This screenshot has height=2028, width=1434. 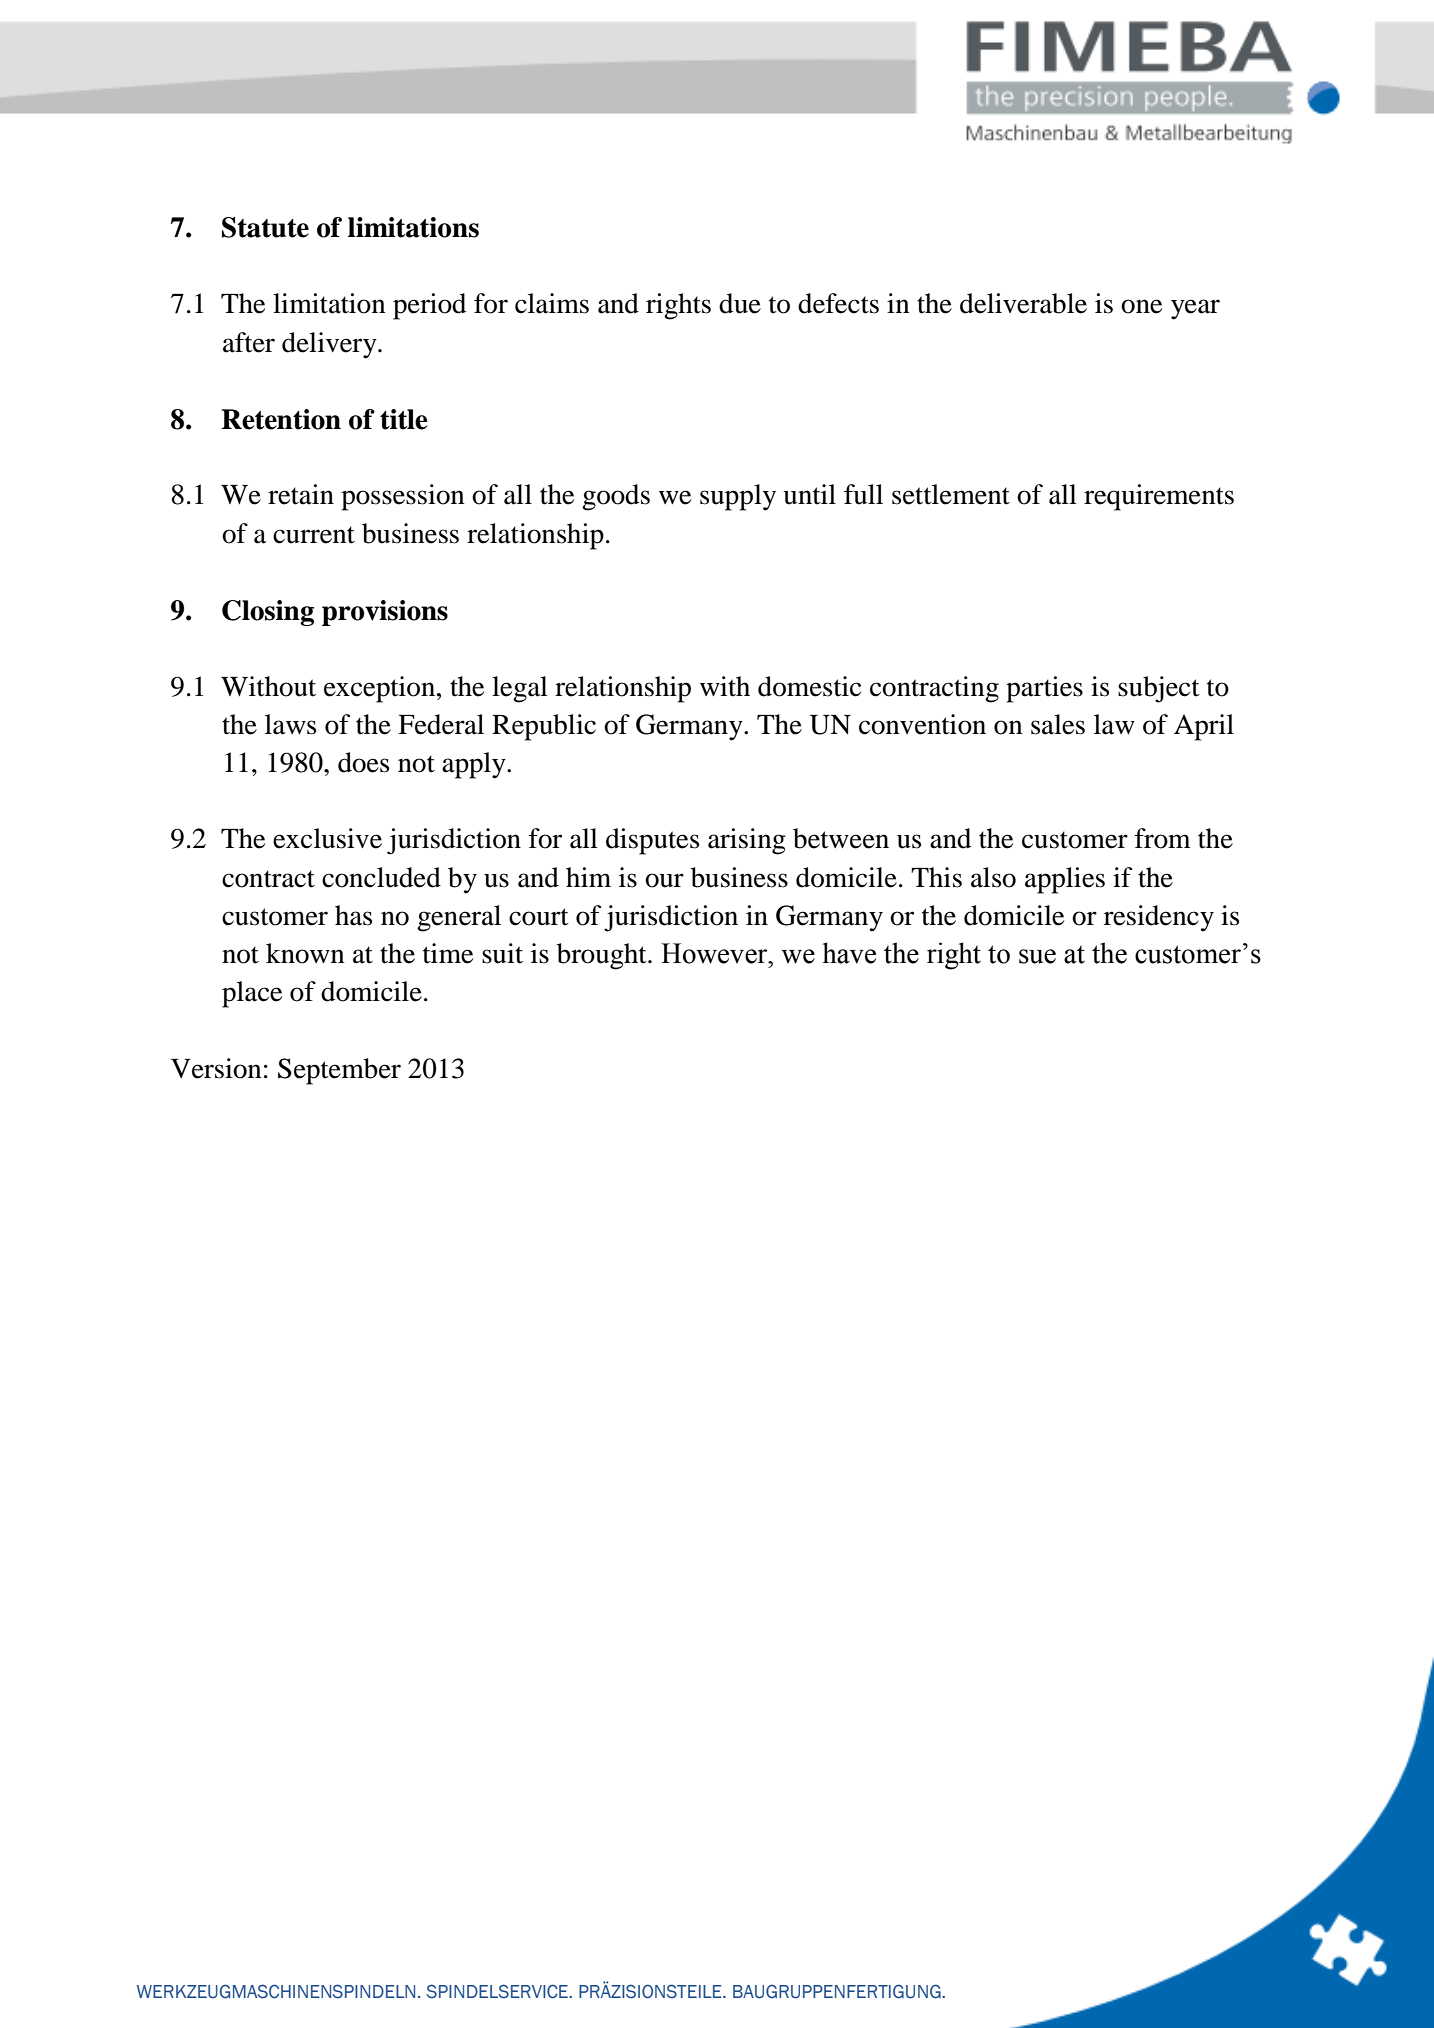 What do you see at coordinates (747, 841) in the screenshot?
I see `arising` at bounding box center [747, 841].
